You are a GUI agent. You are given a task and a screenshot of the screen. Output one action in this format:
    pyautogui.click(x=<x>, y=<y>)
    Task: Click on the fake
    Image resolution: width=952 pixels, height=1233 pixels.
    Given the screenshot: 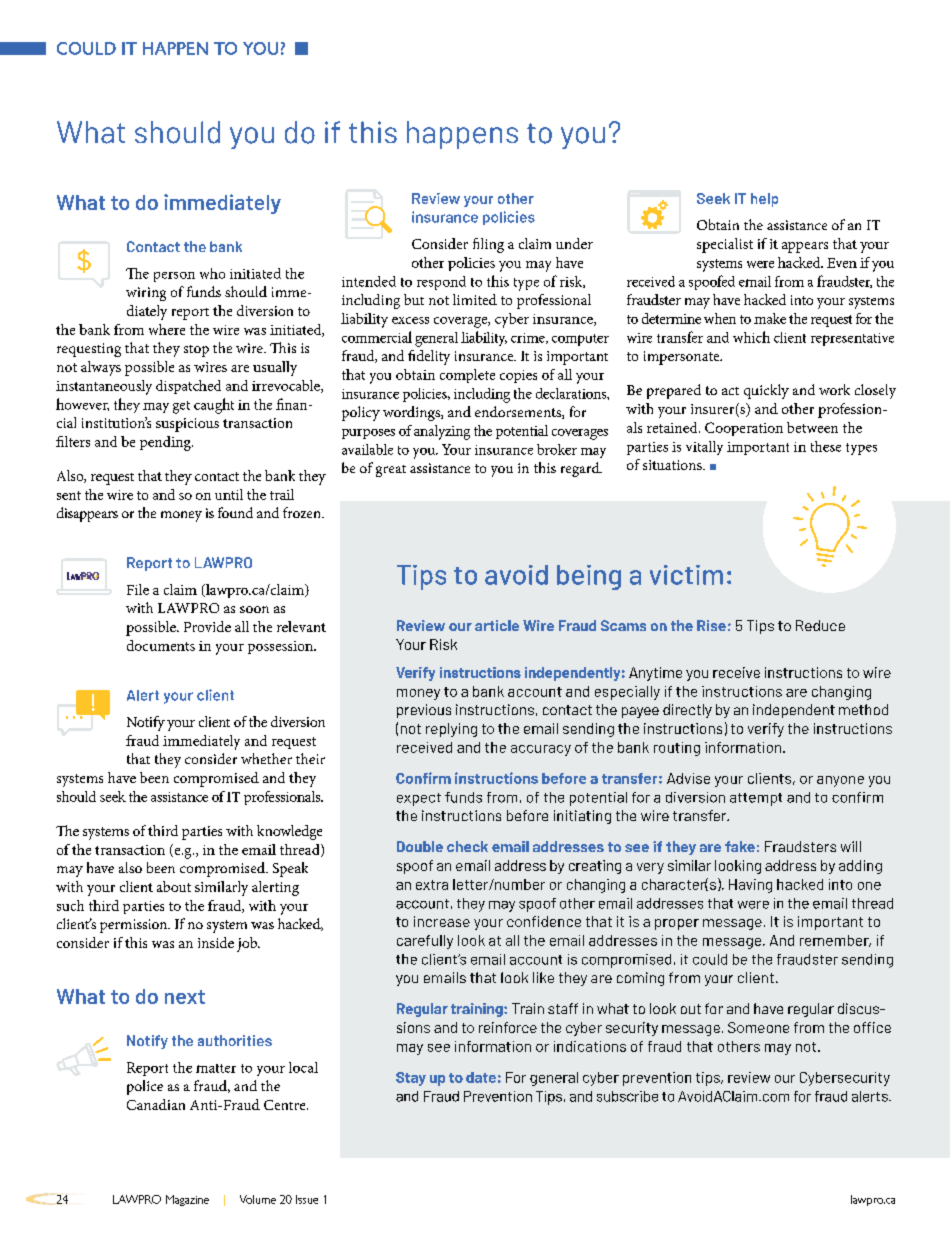 What is the action you would take?
    pyautogui.click(x=740, y=846)
